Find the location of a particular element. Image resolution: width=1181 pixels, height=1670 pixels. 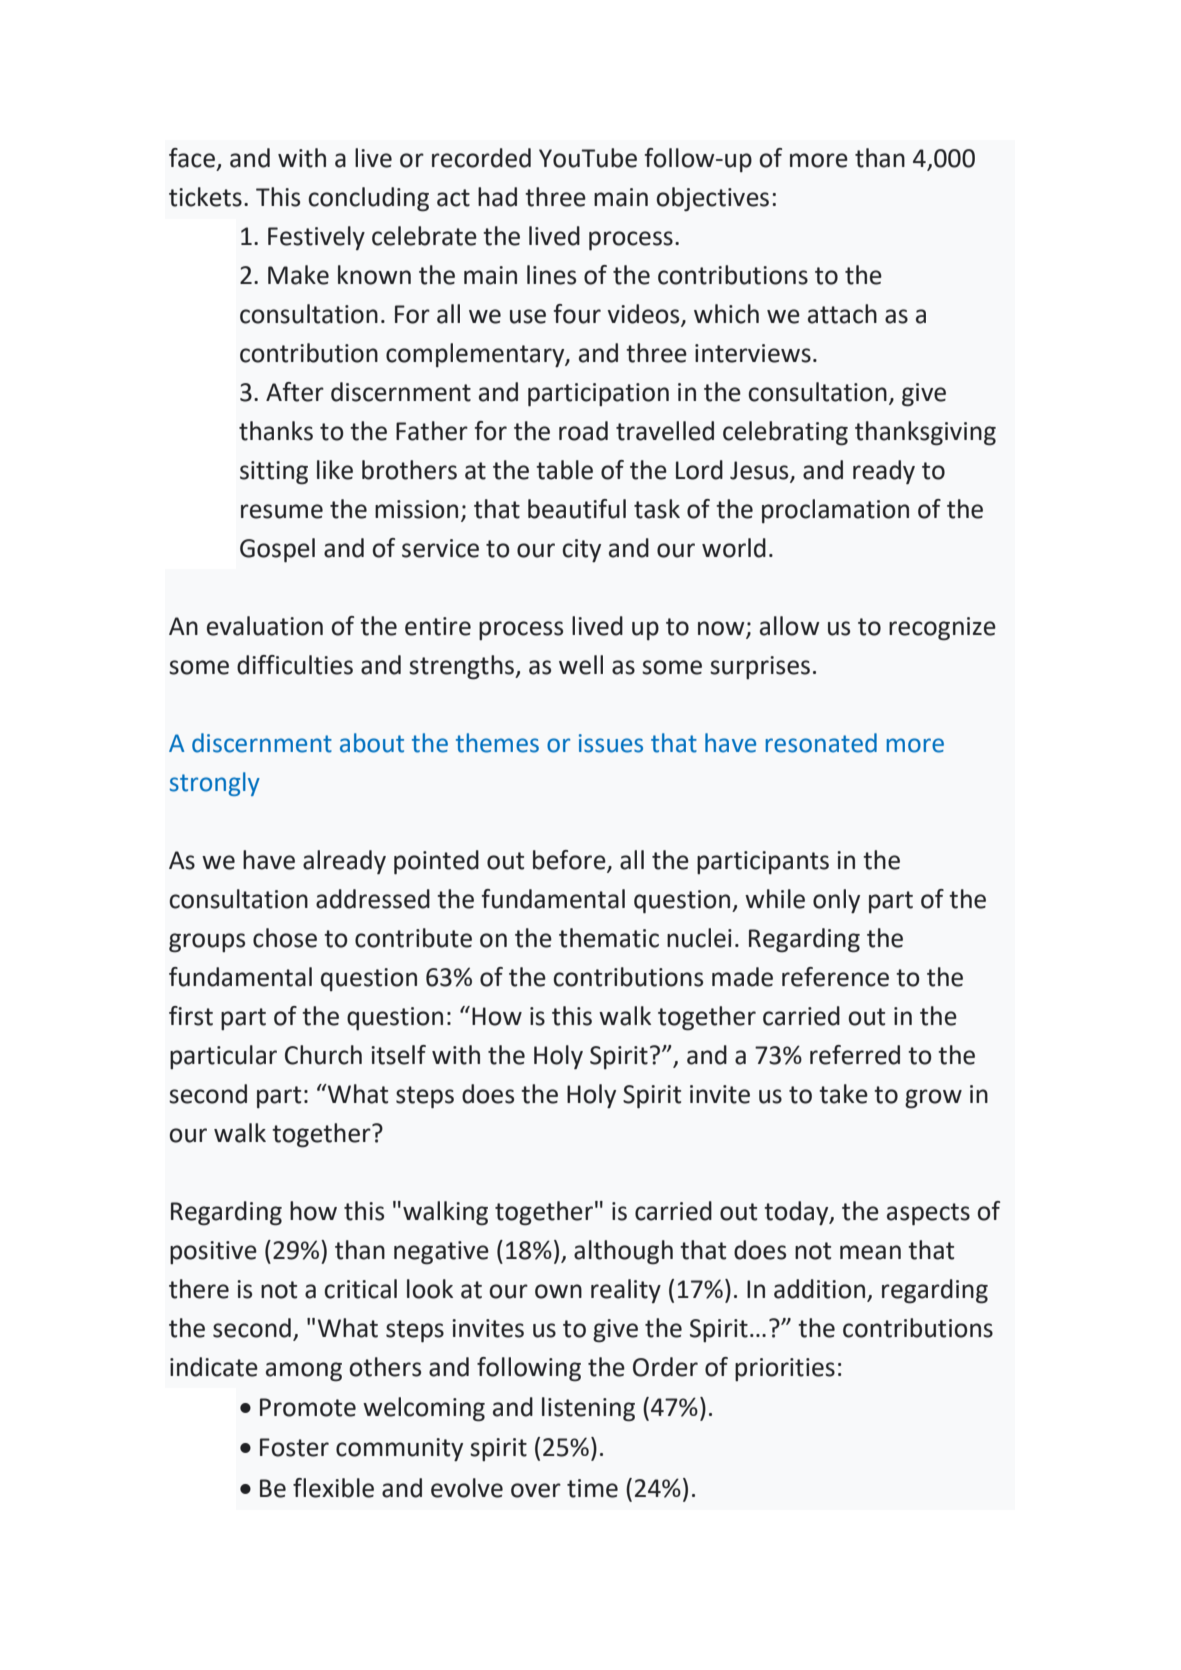

resume is located at coordinates (282, 511).
